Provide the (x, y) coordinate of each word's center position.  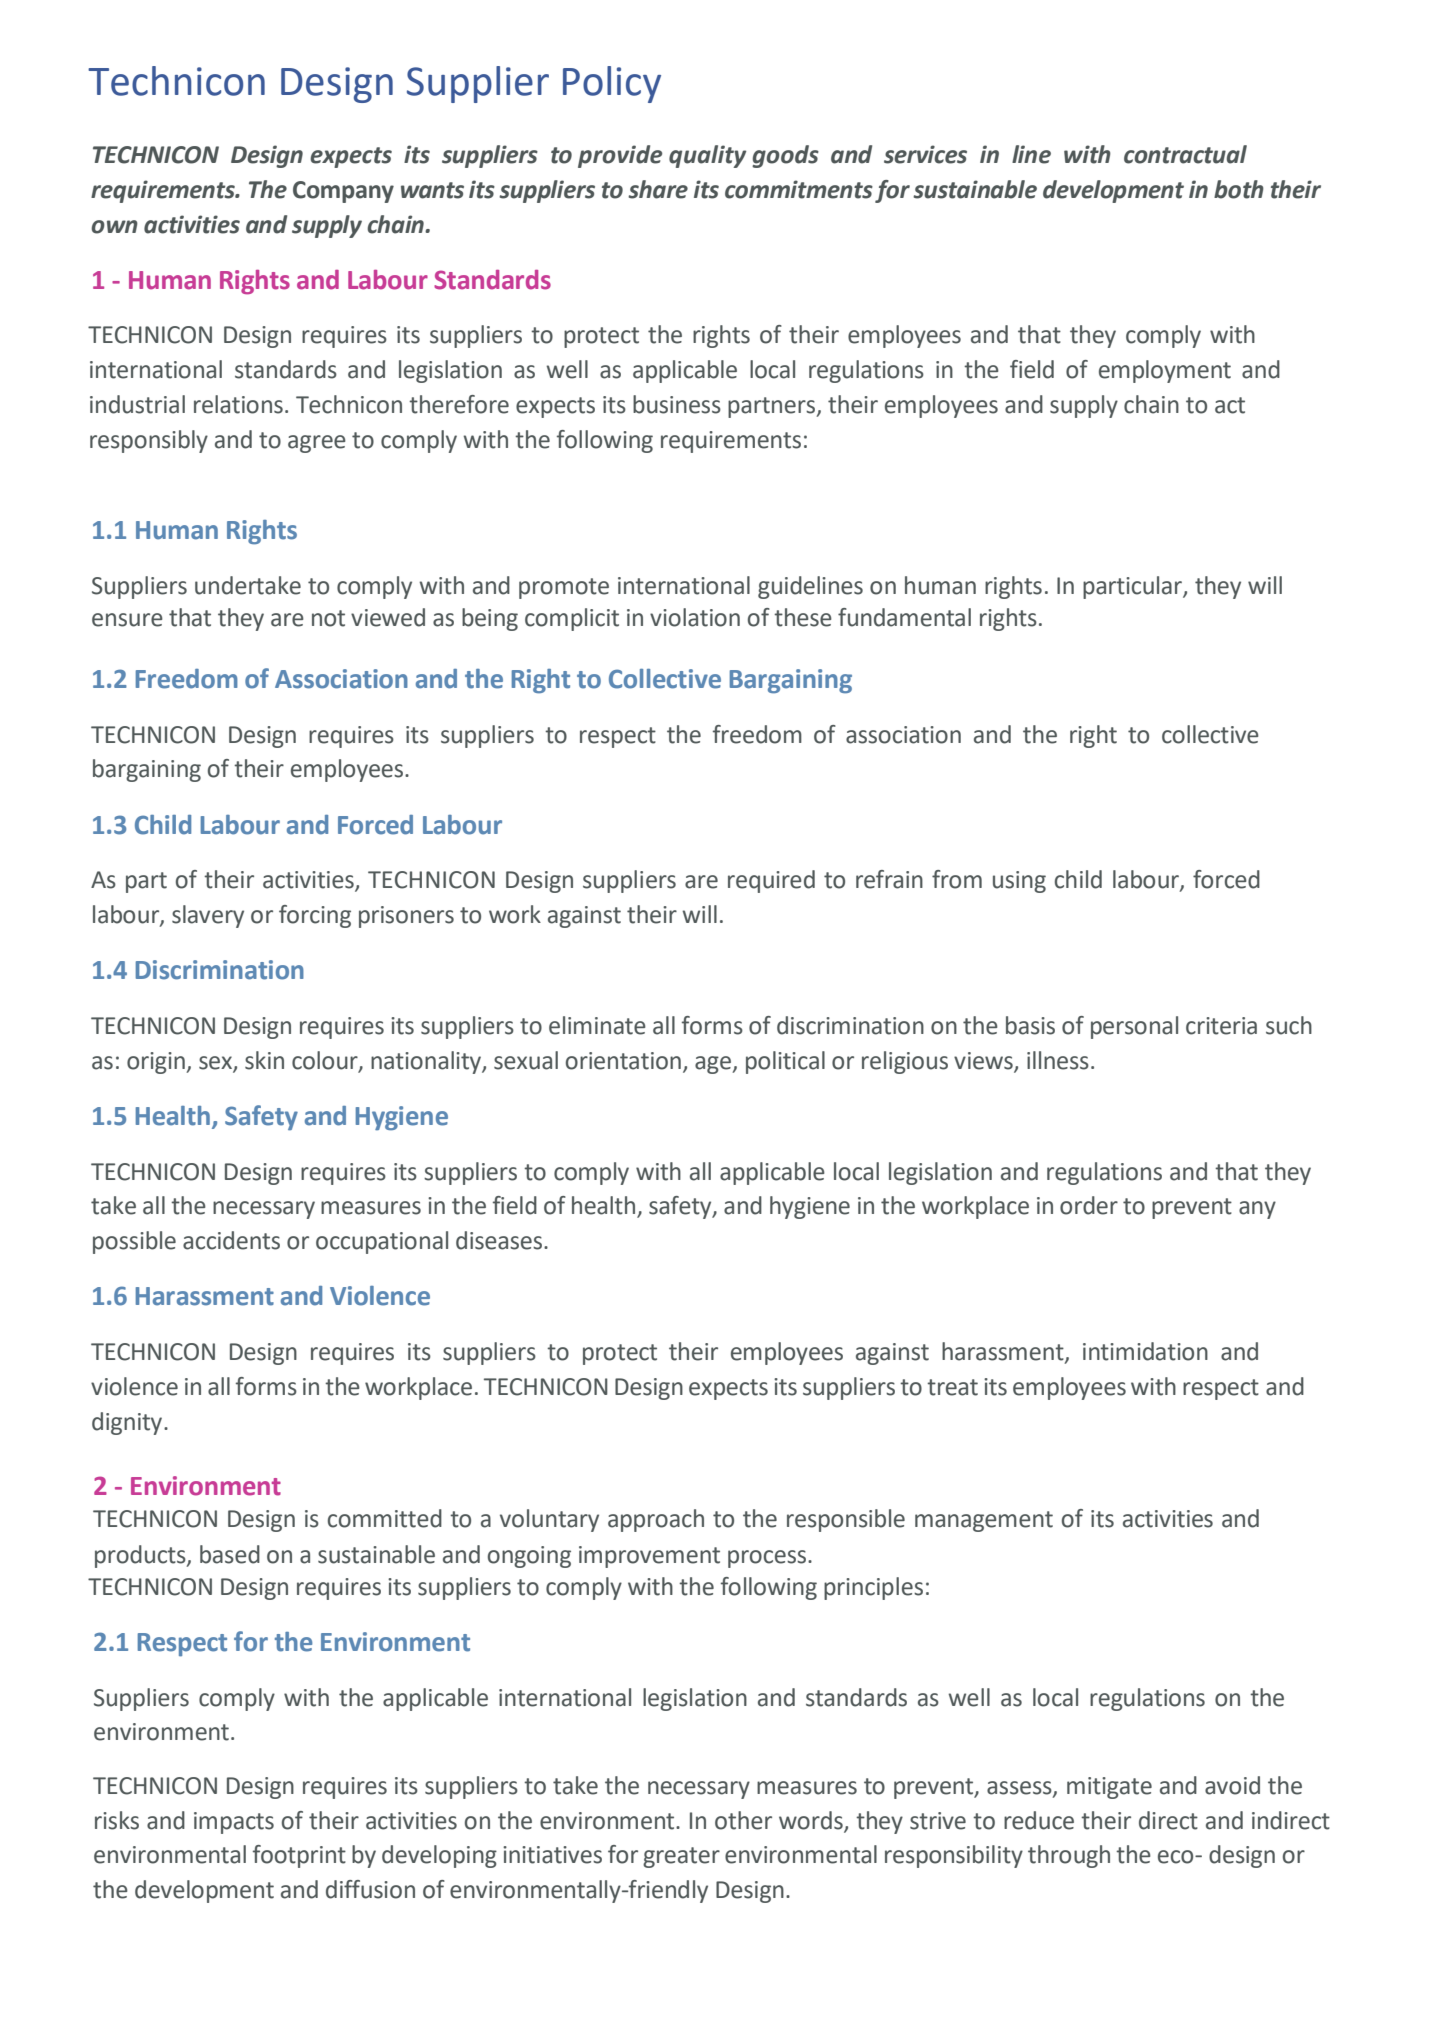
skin (264, 1060)
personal (1134, 1027)
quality (707, 156)
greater (681, 1857)
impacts (234, 1823)
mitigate (1109, 1788)
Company (343, 192)
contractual (1185, 154)
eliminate (597, 1025)
